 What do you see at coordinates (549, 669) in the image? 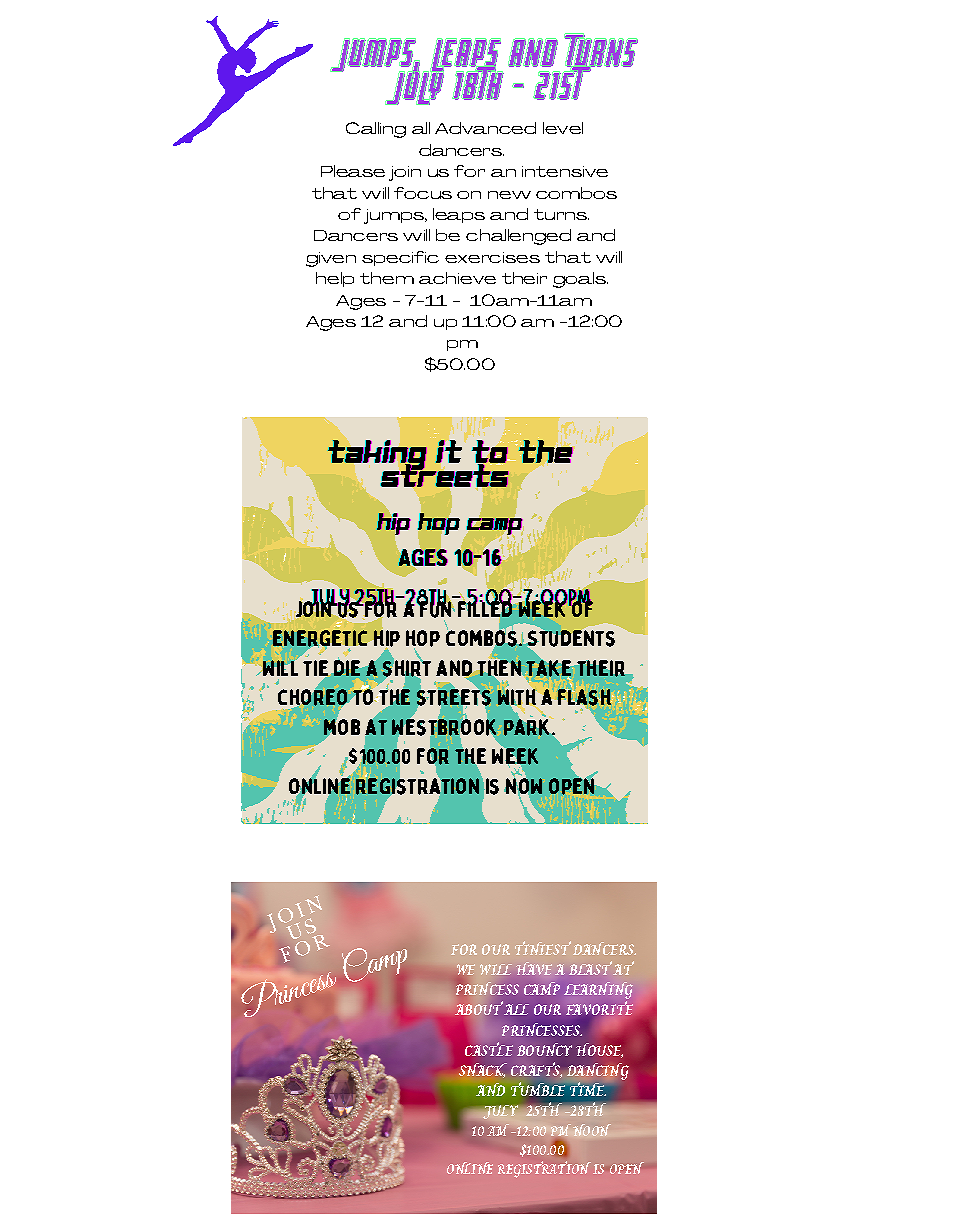
I see `take` at bounding box center [549, 669].
